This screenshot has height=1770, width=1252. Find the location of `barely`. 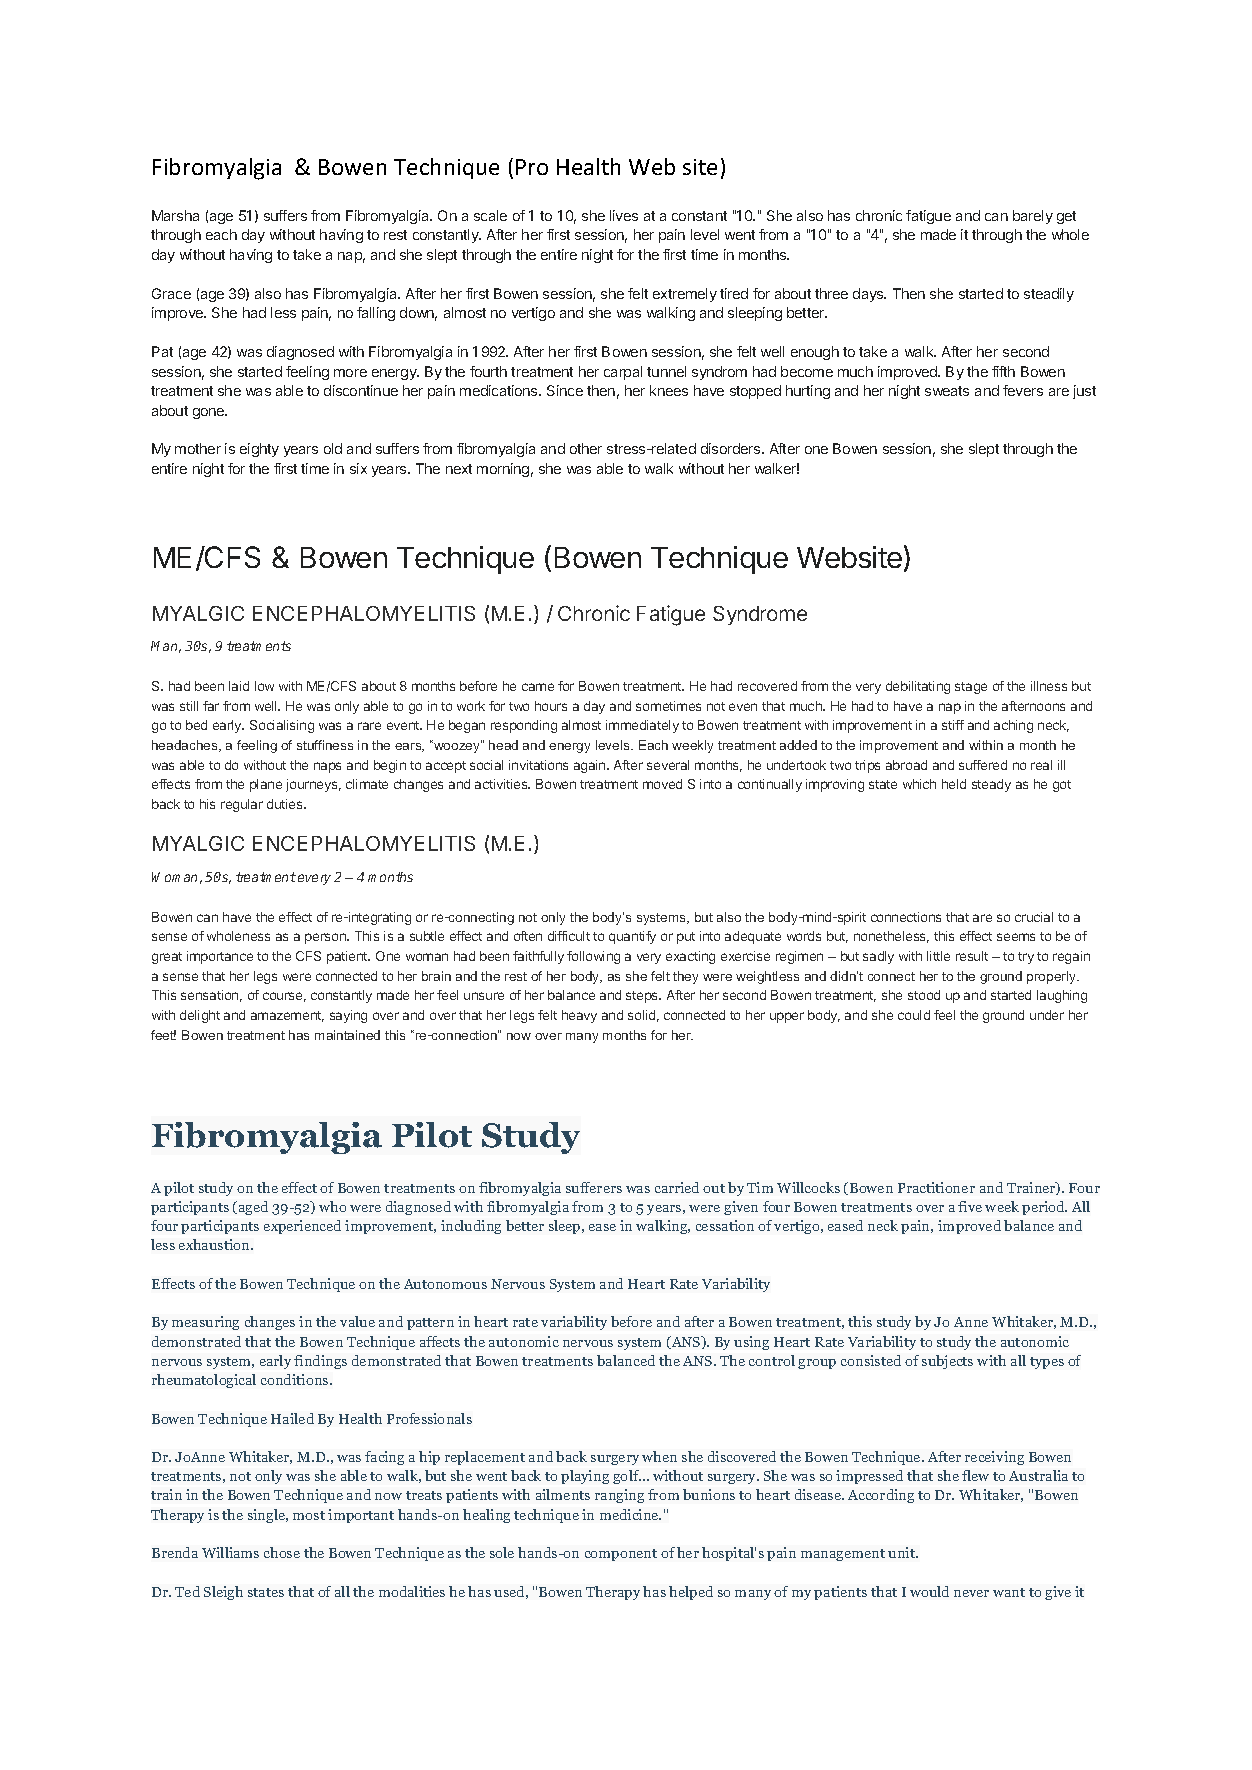

barely is located at coordinates (1033, 217).
